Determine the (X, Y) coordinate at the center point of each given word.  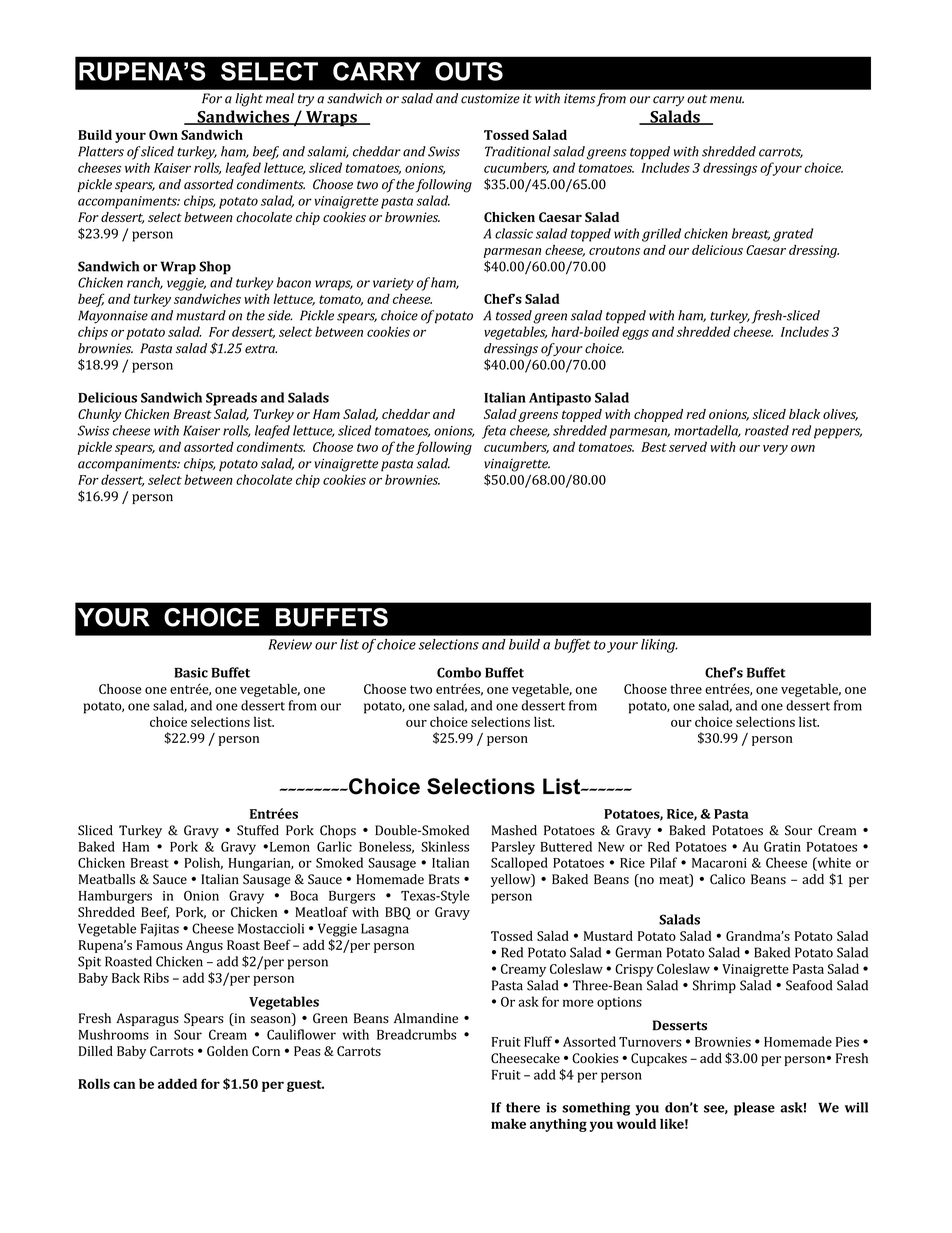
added (177, 1083)
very (775, 450)
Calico (727, 879)
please (754, 1109)
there (523, 1107)
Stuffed (258, 830)
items (580, 98)
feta (494, 432)
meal (280, 98)
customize (490, 98)
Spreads (231, 399)
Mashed (514, 830)
